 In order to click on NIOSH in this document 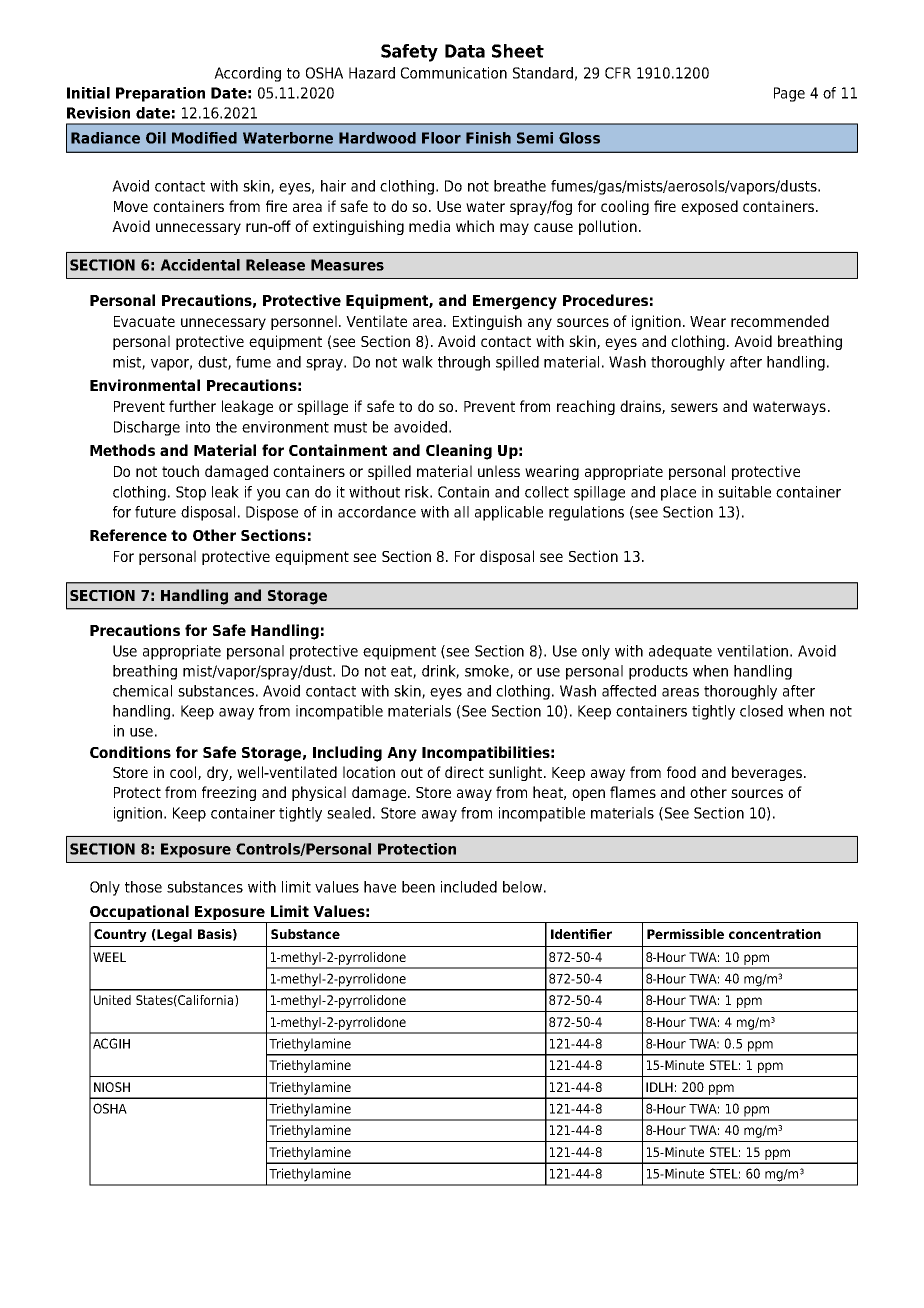, I will do `click(112, 1087)`.
